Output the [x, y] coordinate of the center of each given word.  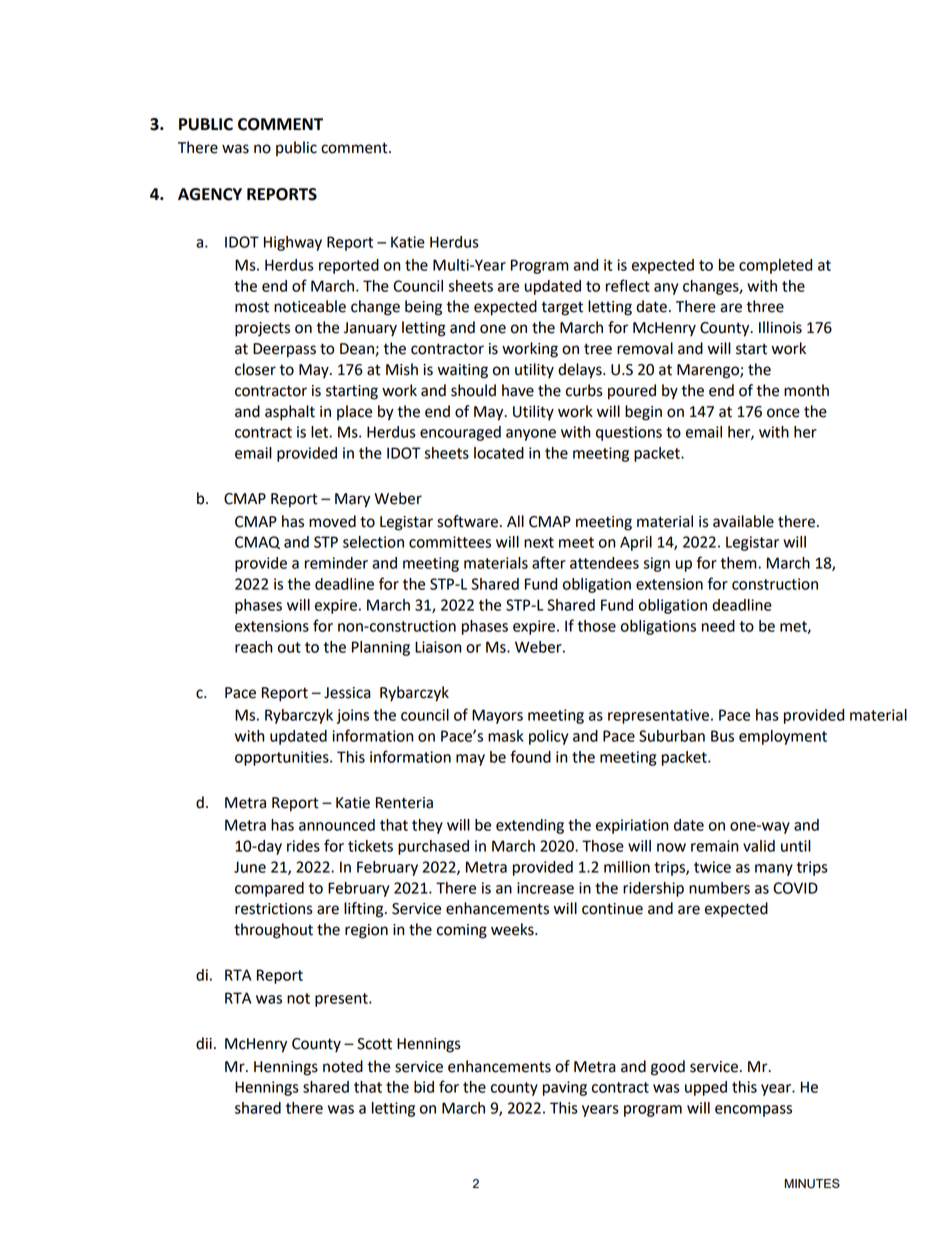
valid [759, 846]
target [562, 308]
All [515, 521]
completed [775, 266]
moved [332, 521]
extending [530, 826]
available [743, 521]
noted [343, 1066]
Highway [293, 243]
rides [303, 846]
